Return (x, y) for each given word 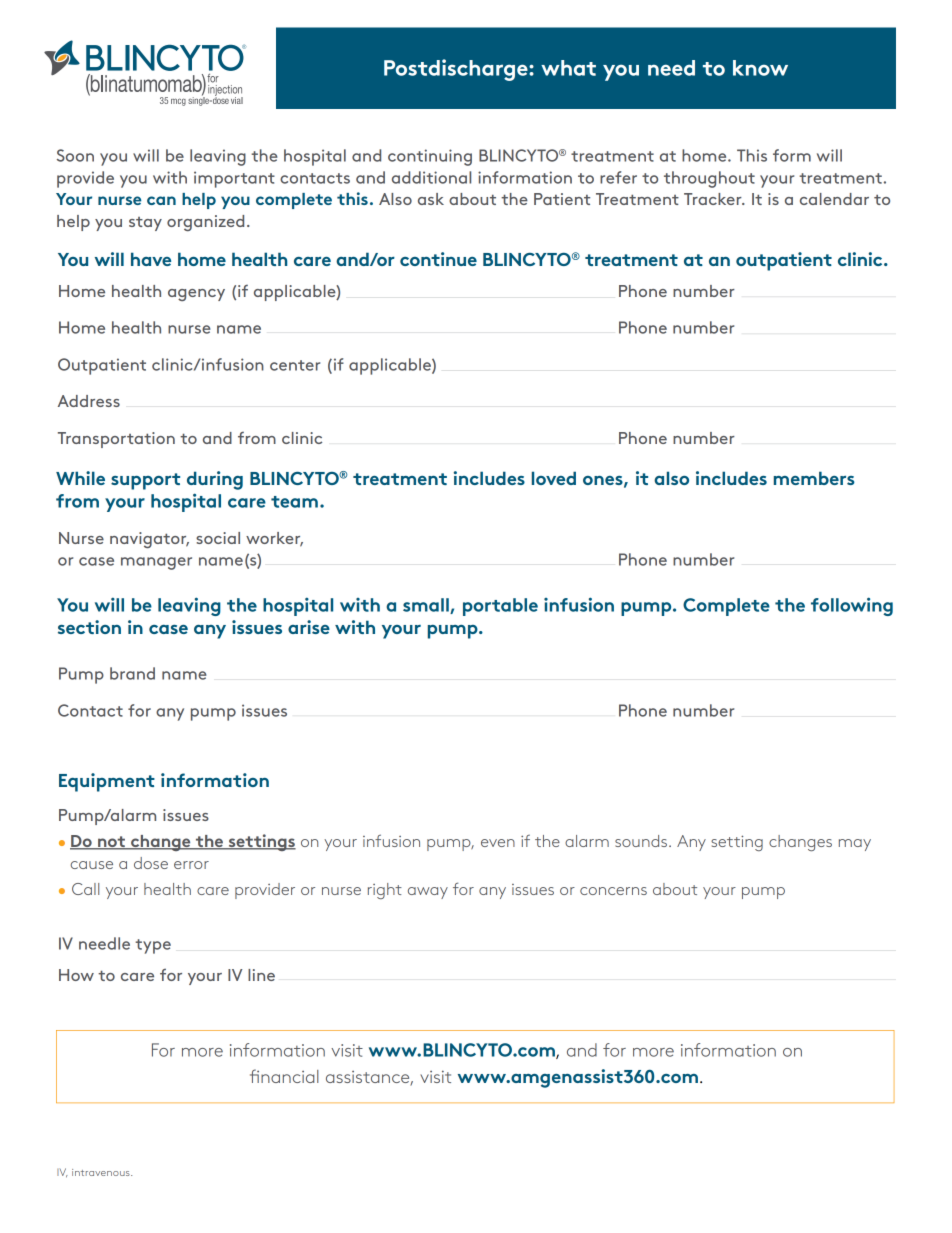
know (760, 68)
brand (132, 673)
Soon (75, 155)
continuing (430, 157)
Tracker (714, 199)
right (385, 891)
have (151, 259)
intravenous (102, 1172)
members (814, 478)
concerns (613, 891)
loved (554, 478)
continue (438, 259)
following (852, 606)
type (153, 946)
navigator (149, 540)
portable (500, 607)
